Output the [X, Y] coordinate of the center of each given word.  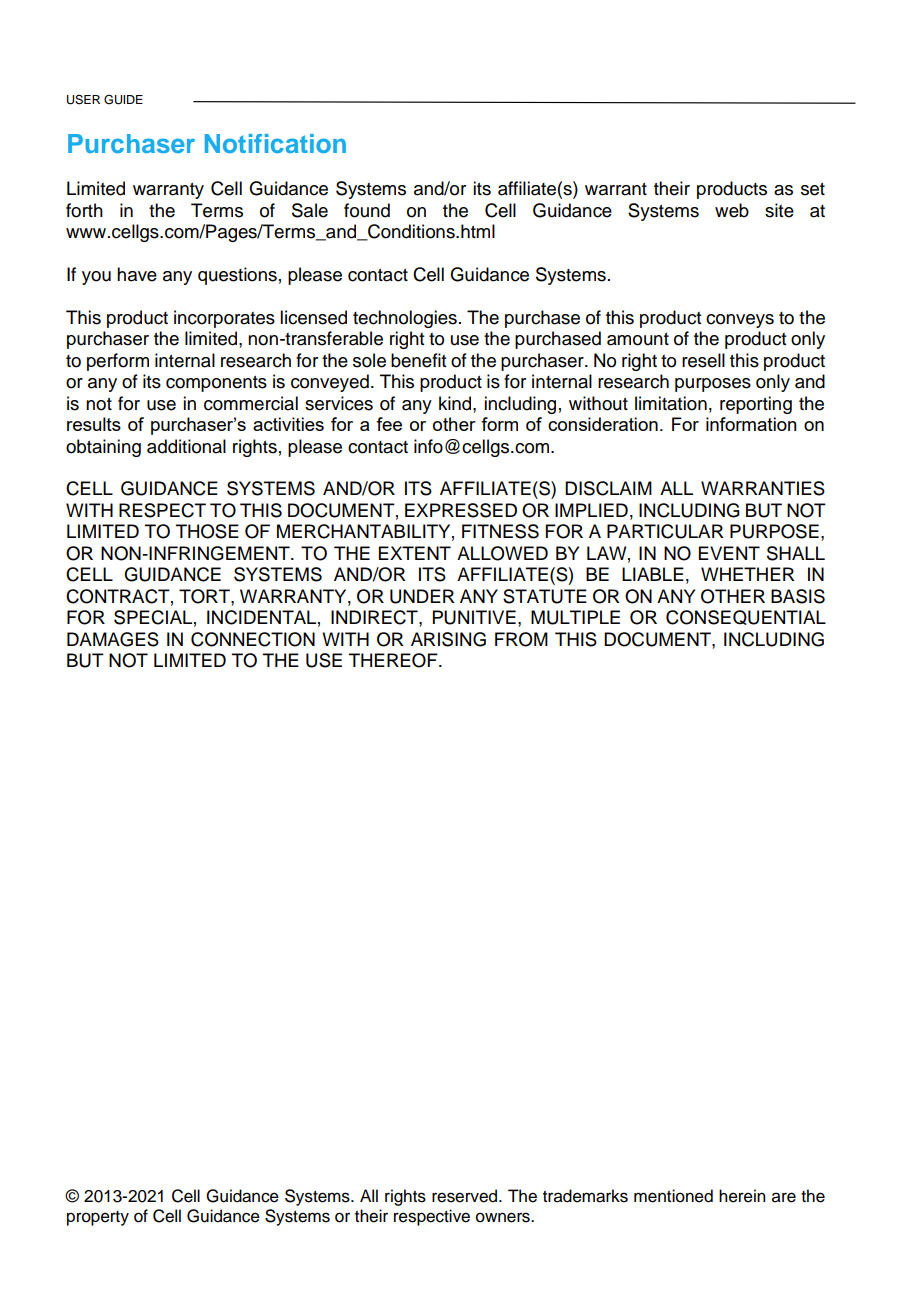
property [98, 1218]
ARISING [448, 639]
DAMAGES [113, 639]
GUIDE [123, 99]
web [732, 210]
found [367, 210]
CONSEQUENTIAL [746, 617]
